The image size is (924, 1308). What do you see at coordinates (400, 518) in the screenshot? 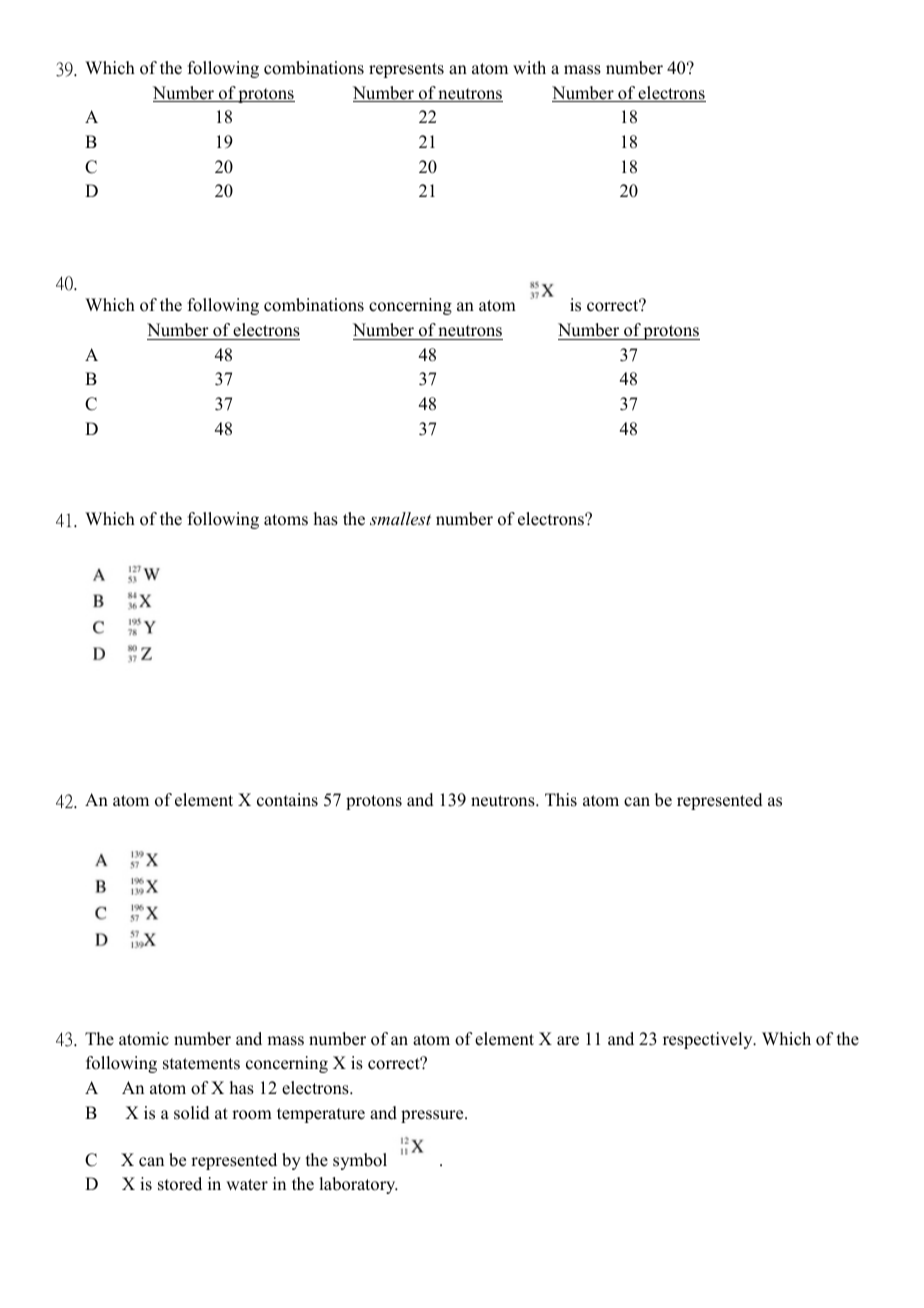
I see `smallest` at bounding box center [400, 518].
